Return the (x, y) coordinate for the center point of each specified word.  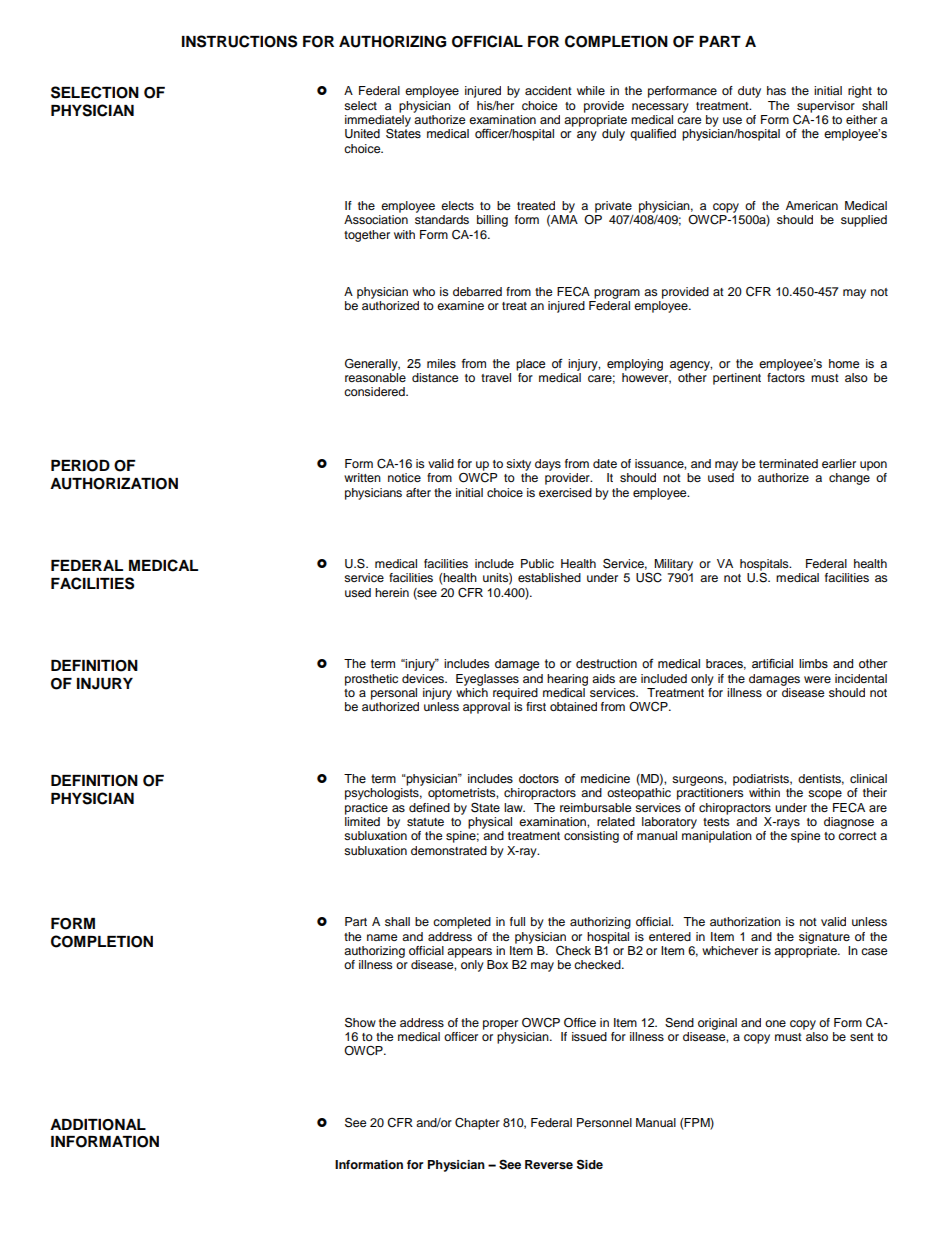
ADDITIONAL (98, 1125)
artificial (772, 664)
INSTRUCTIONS (239, 41)
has (776, 90)
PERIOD (80, 466)
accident (548, 90)
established (549, 577)
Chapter (477, 1124)
